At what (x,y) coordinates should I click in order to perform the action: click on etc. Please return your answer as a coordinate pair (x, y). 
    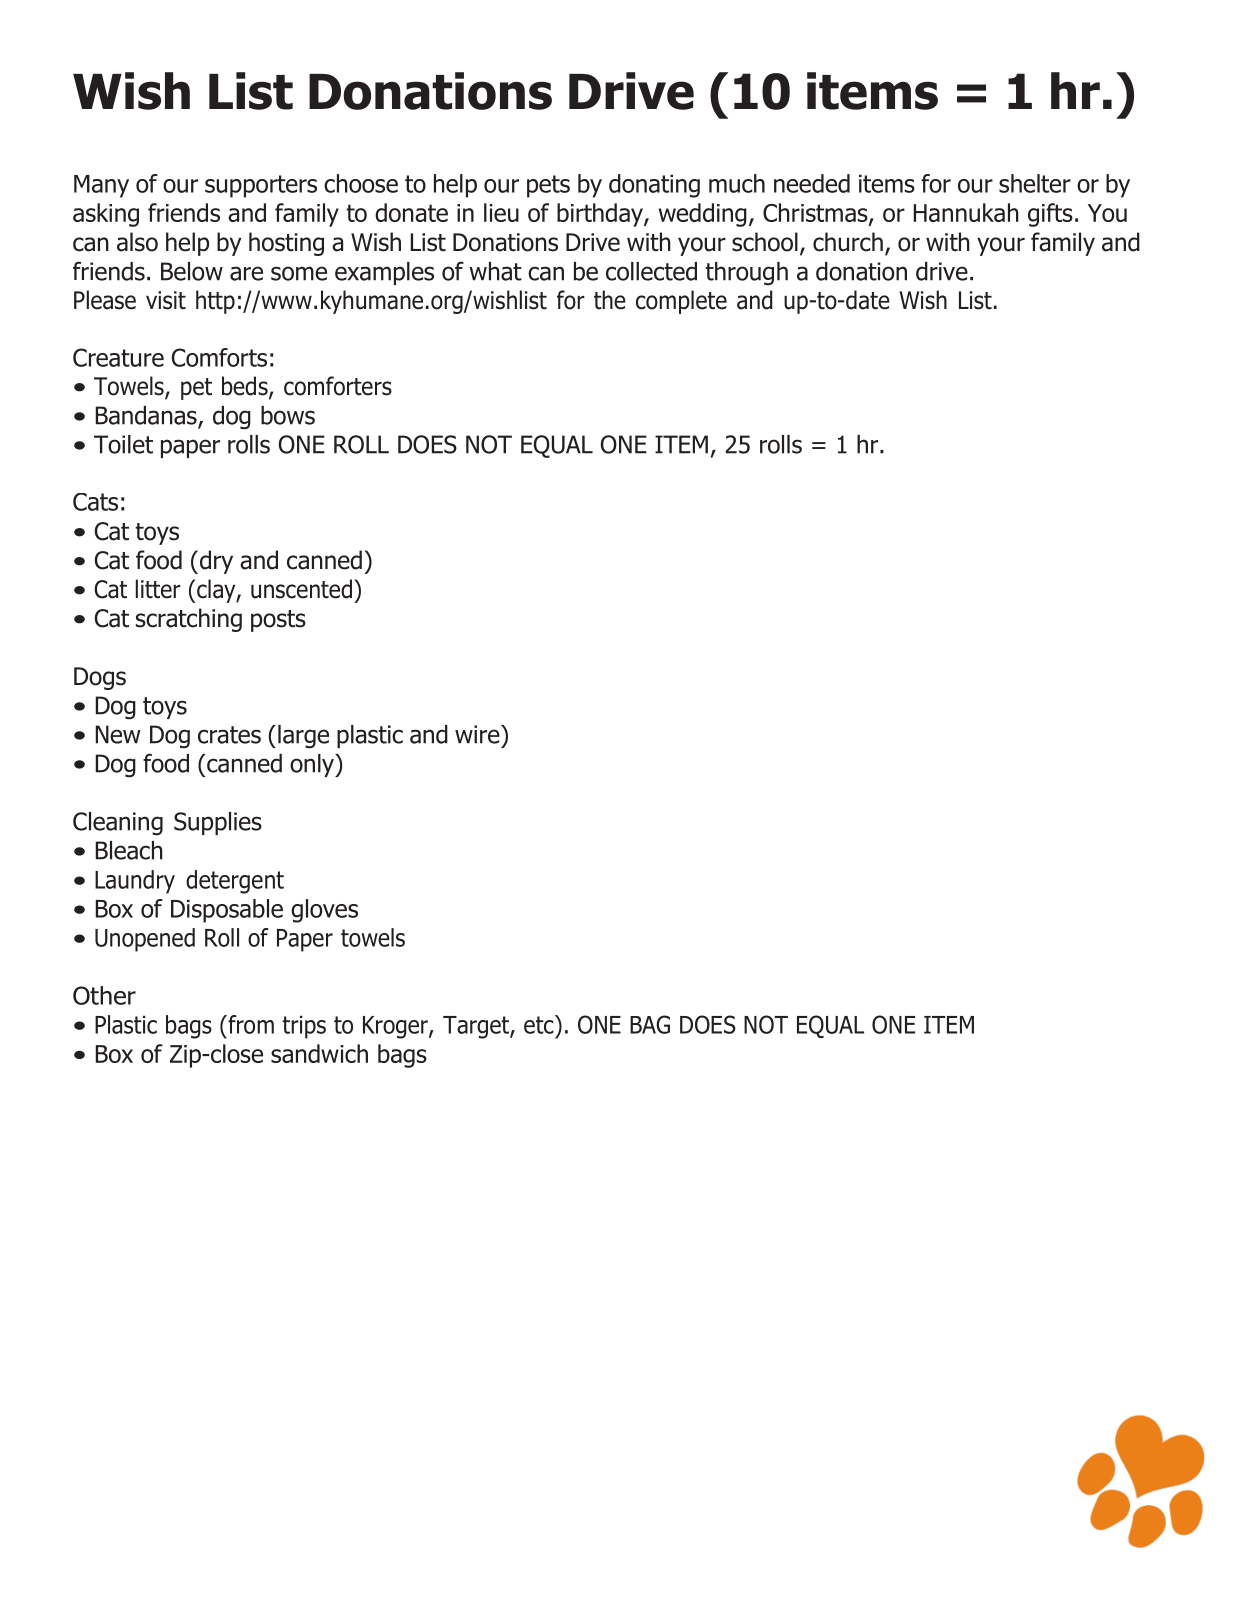
    Looking at the image, I should click on (540, 1024).
